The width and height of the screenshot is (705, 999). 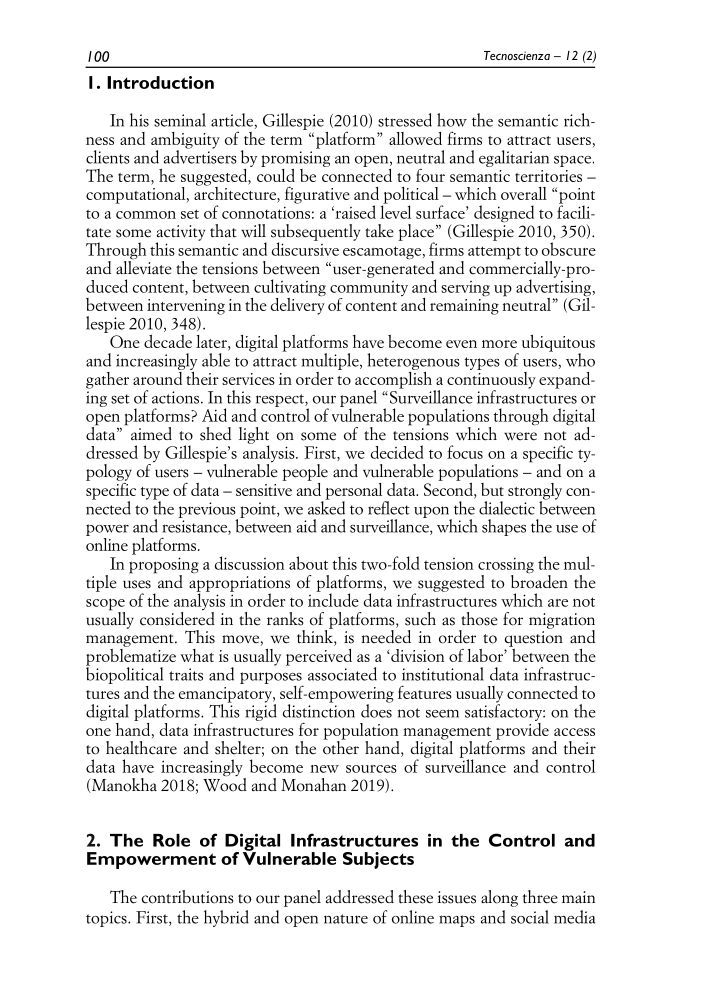 I want to click on egalitarian, so click(x=514, y=158).
